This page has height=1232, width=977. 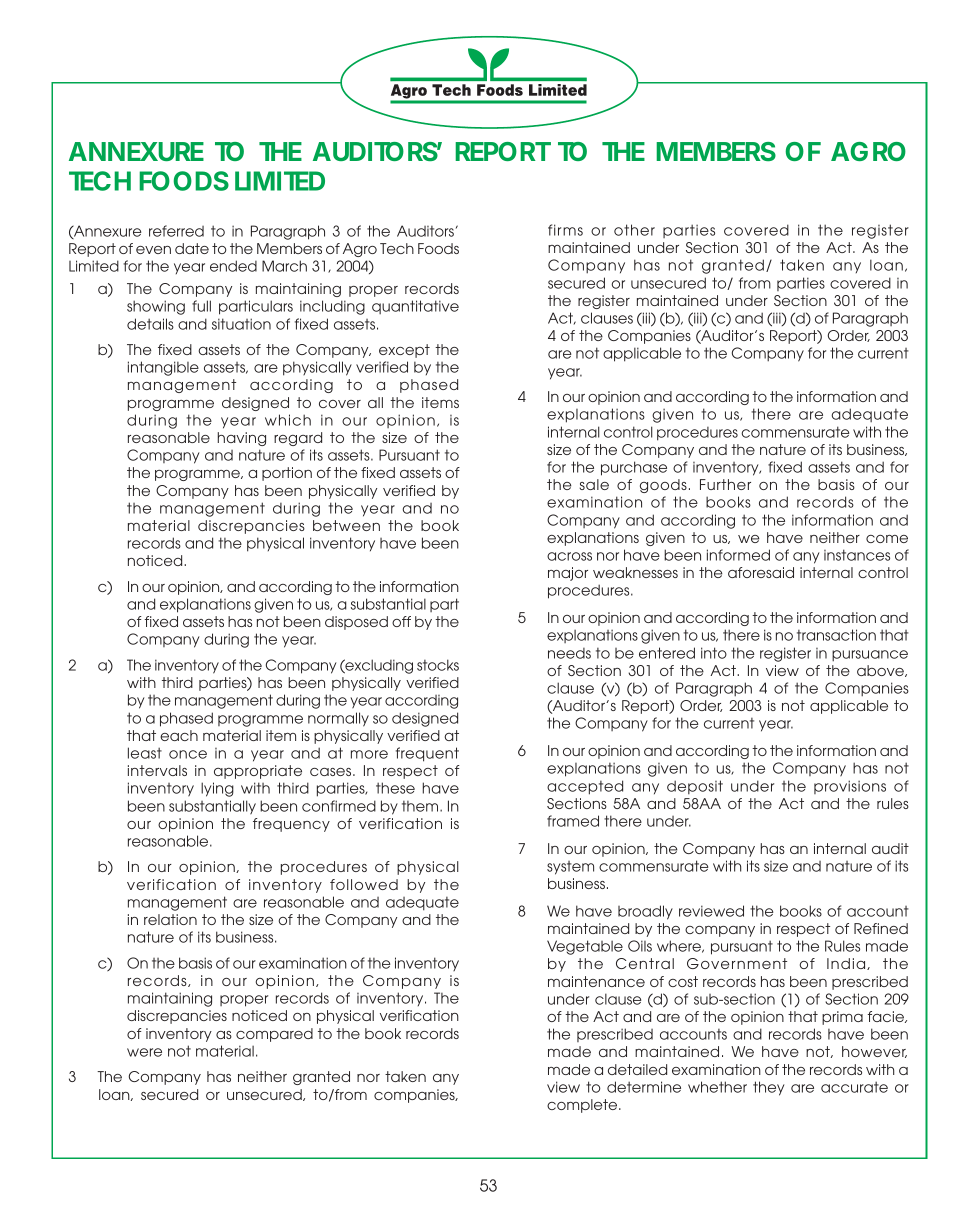 I want to click on framed, so click(x=573, y=821).
